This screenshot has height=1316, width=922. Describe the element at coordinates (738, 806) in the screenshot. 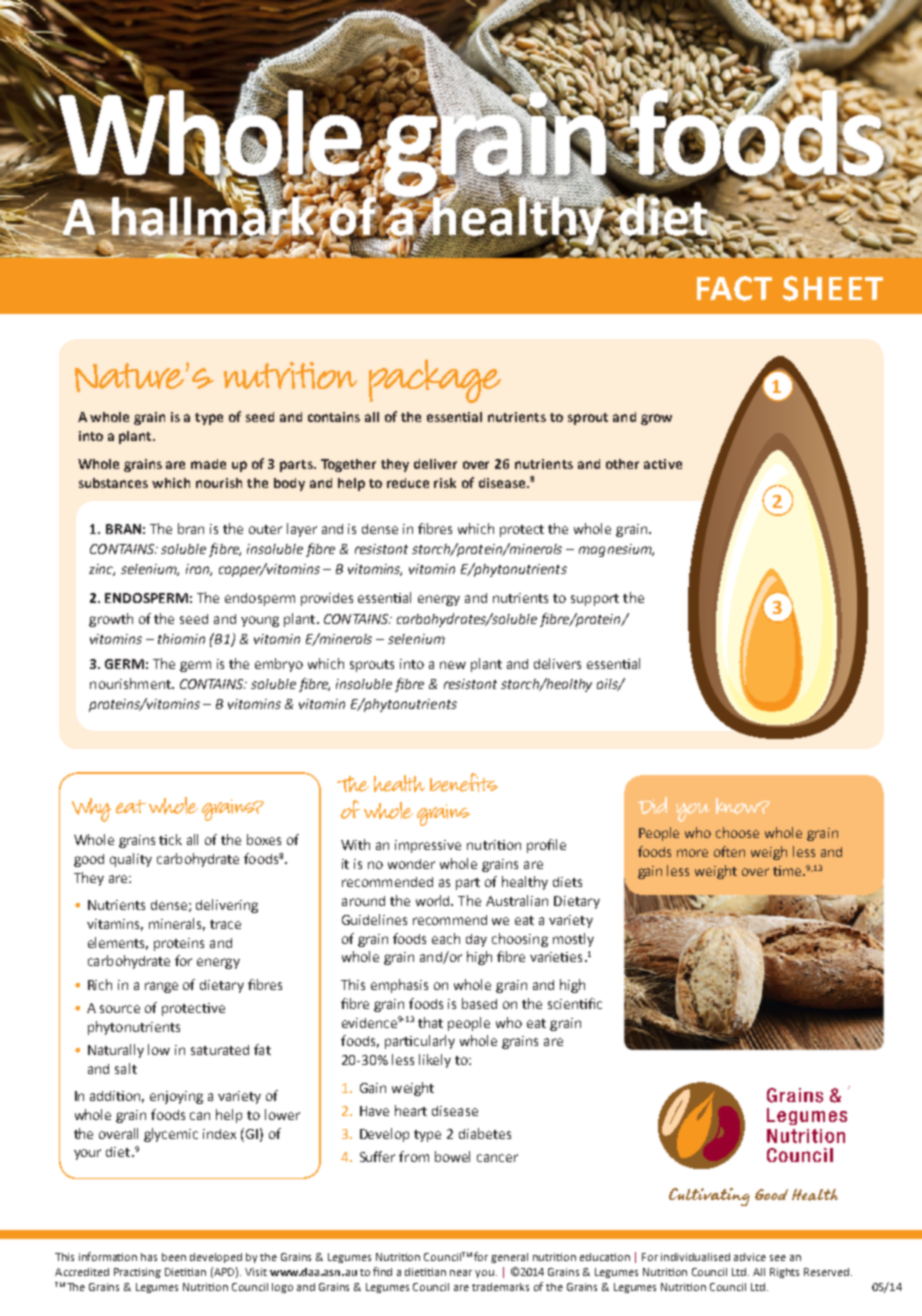

I see `know` at that location.
